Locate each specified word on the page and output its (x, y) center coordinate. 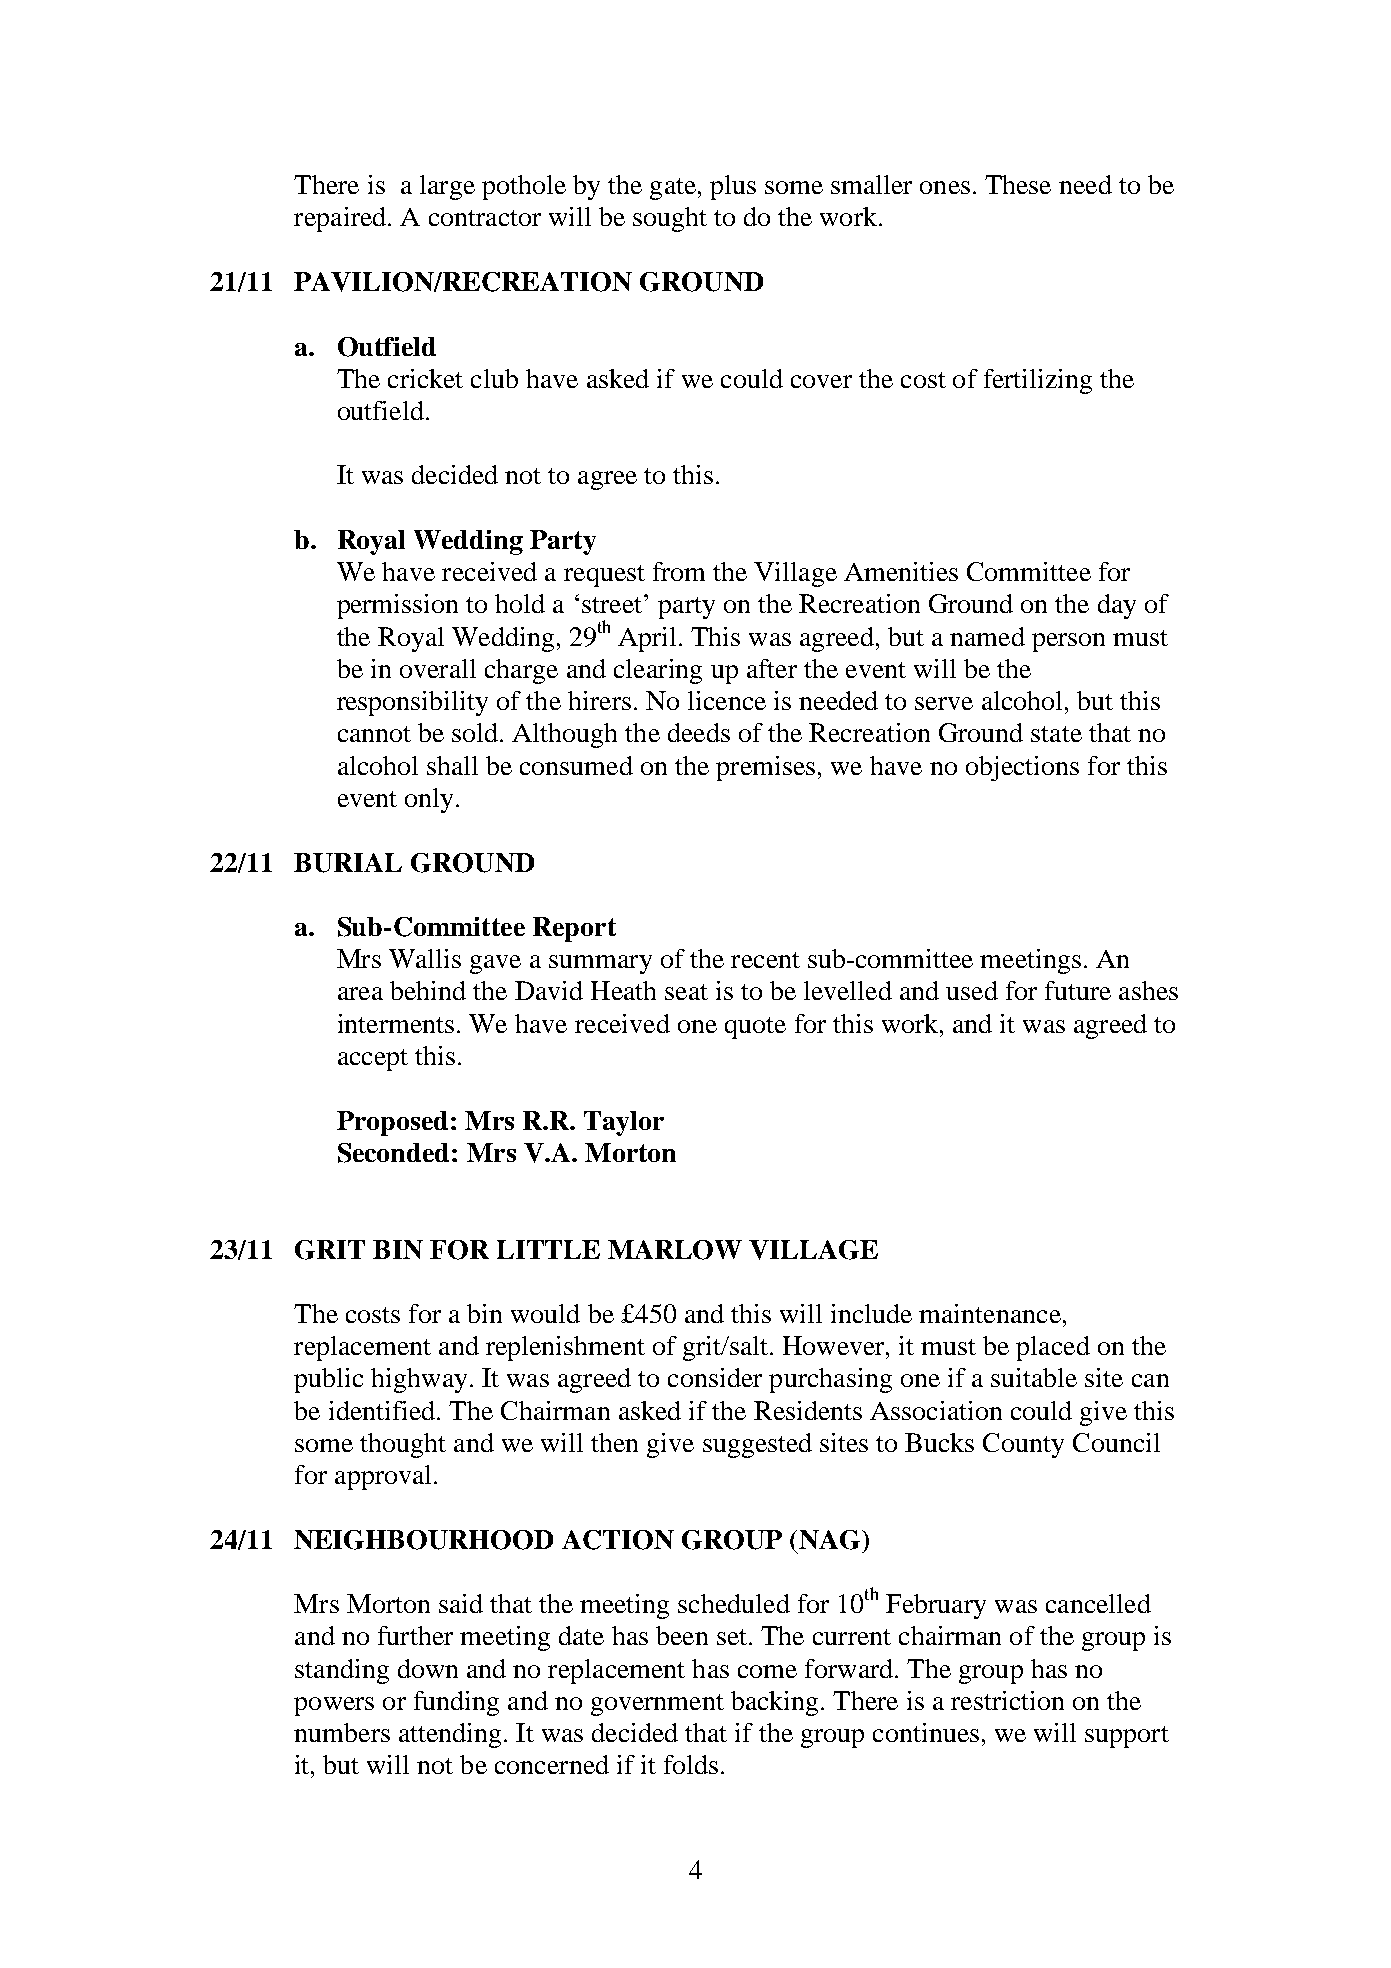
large (447, 187)
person (1068, 642)
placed (1053, 1348)
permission (397, 606)
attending (450, 1735)
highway (419, 1380)
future (1078, 990)
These (1018, 184)
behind (428, 990)
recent (765, 960)
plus (733, 187)
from (679, 571)
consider (715, 1377)
